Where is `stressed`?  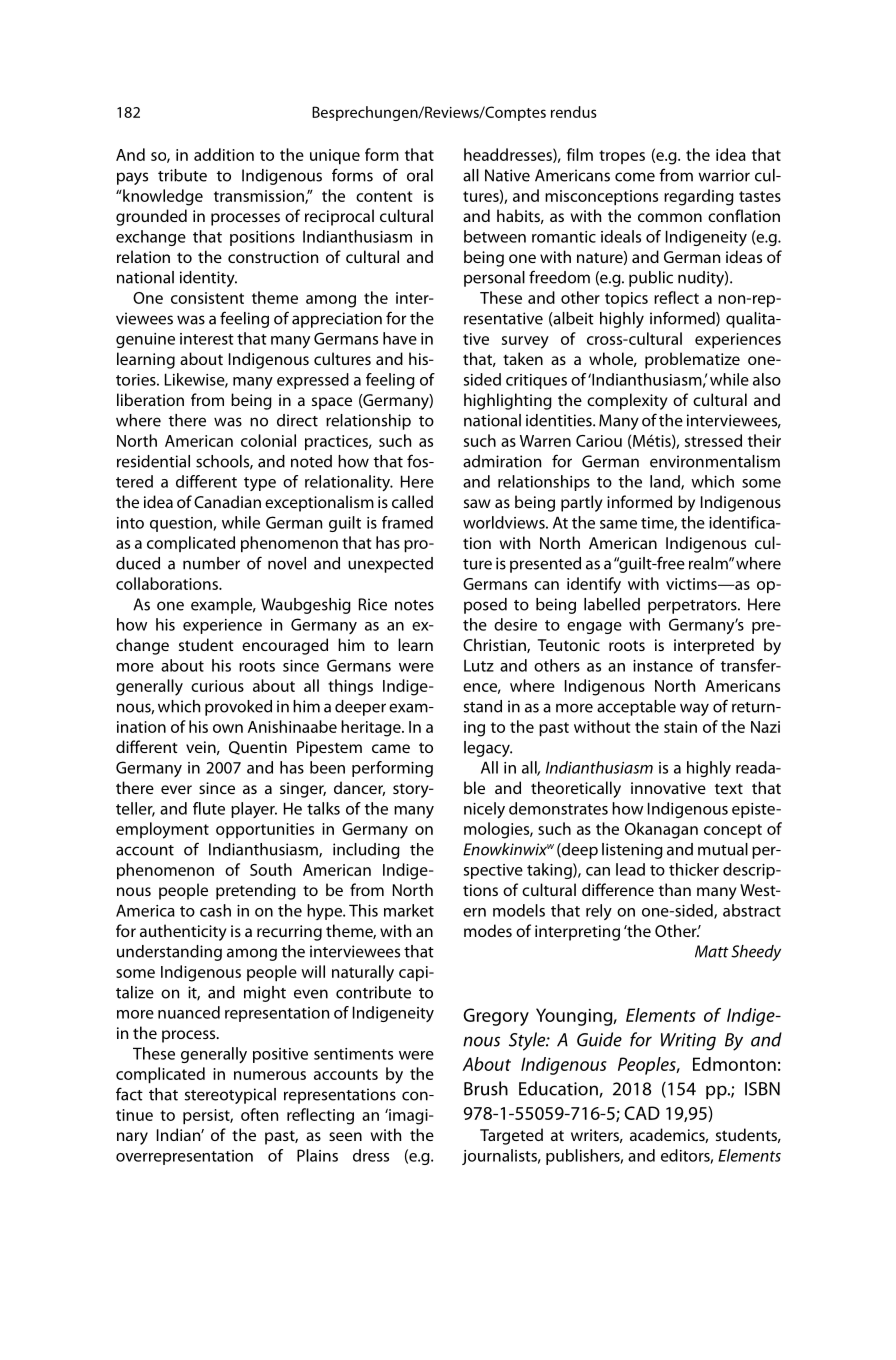
stressed is located at coordinates (713, 440).
